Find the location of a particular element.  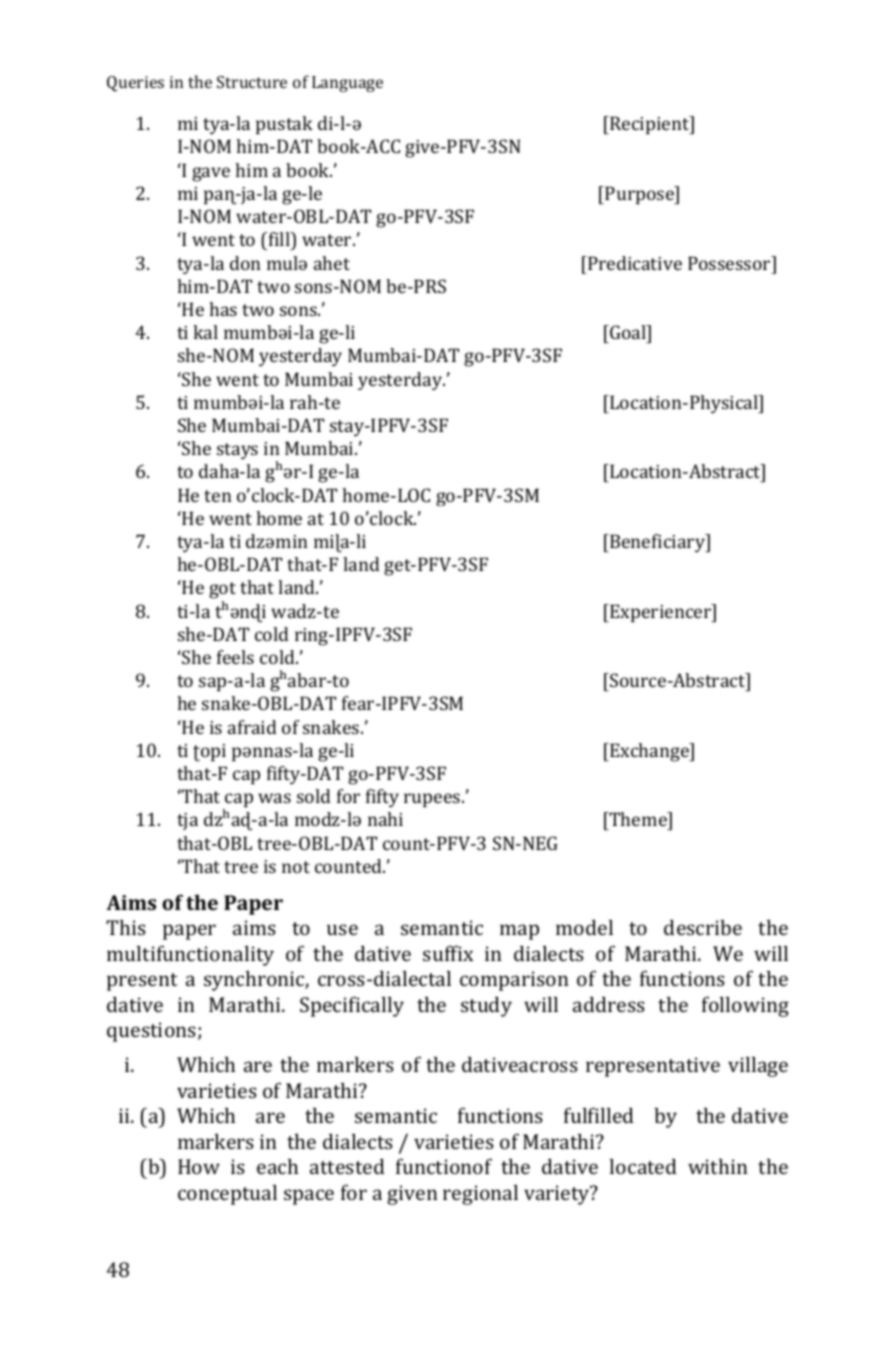

within is located at coordinates (718, 1166).
